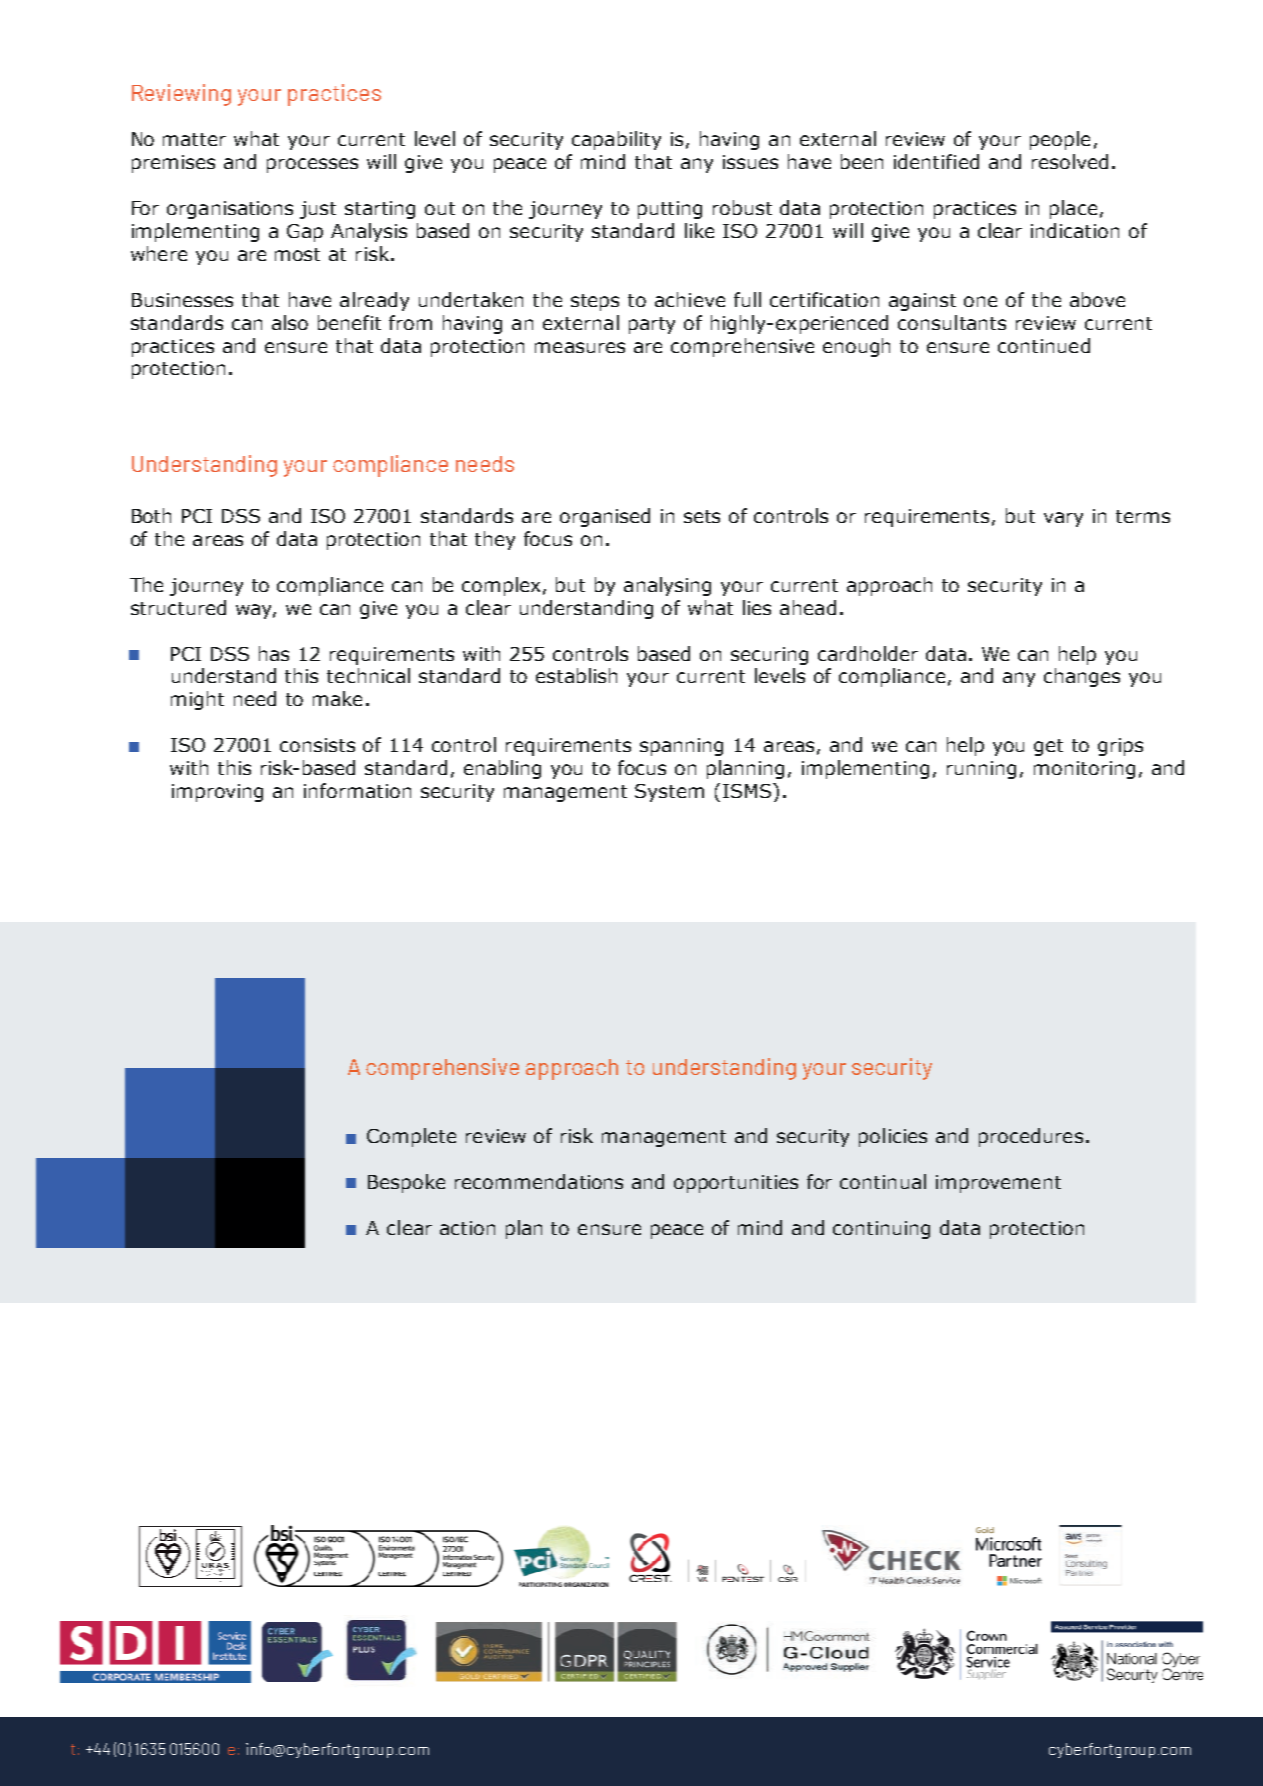 The image size is (1263, 1786). What do you see at coordinates (1044, 345) in the page?
I see `continued` at bounding box center [1044, 345].
